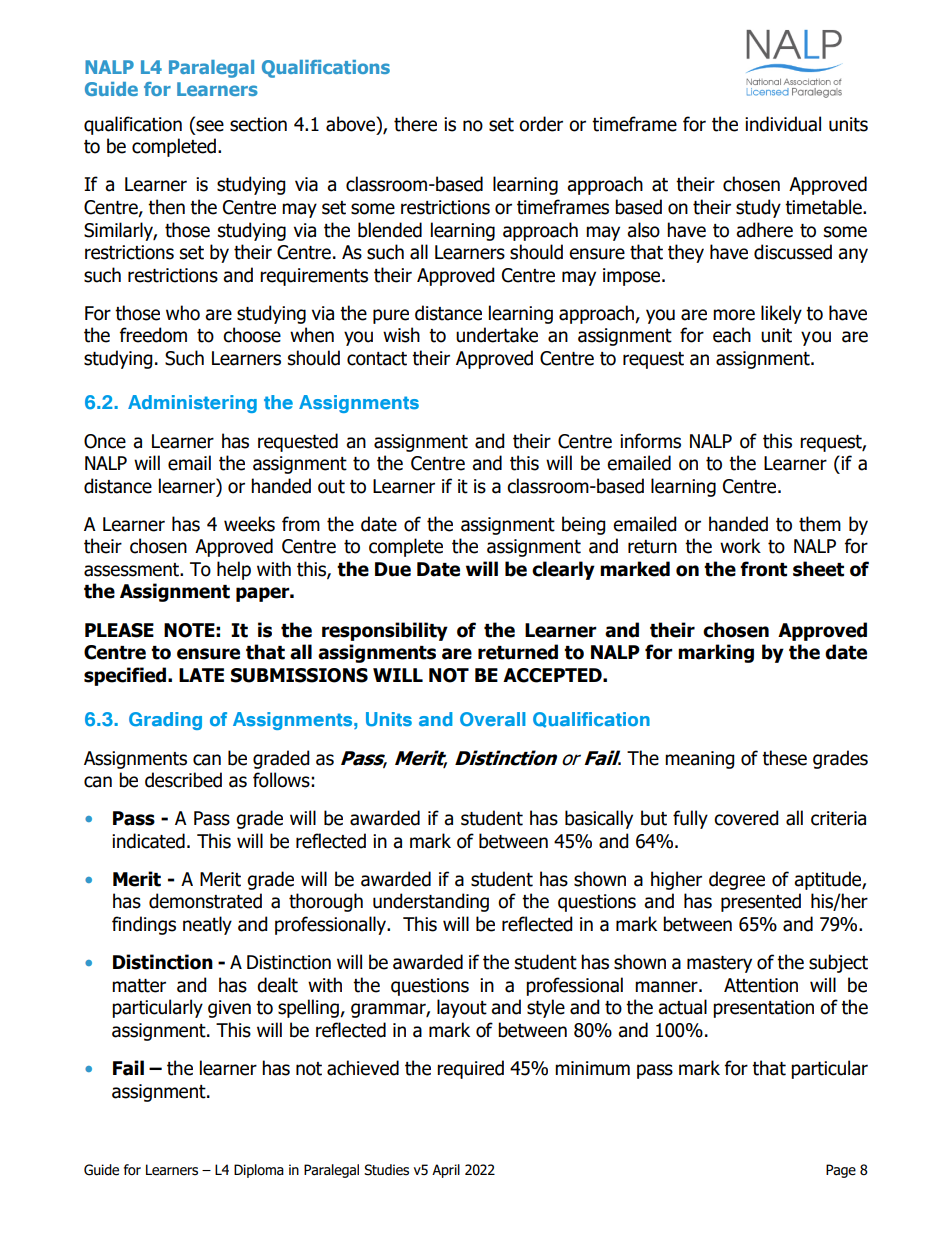 Image resolution: width=952 pixels, height=1233 pixels. What do you see at coordinates (599, 819) in the page?
I see `basically` at bounding box center [599, 819].
